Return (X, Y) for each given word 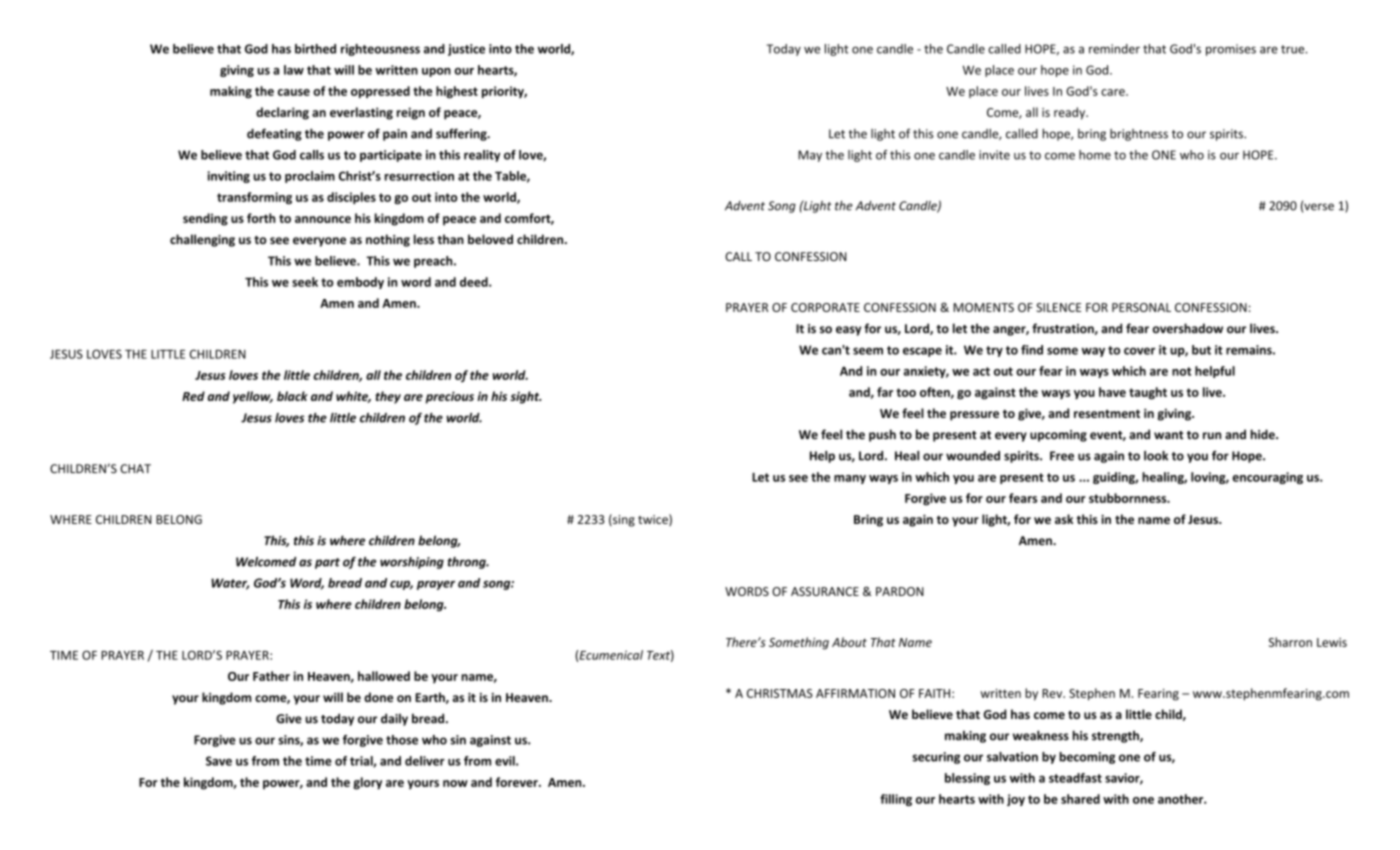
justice (466, 50)
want (1168, 435)
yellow (253, 397)
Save (219, 761)
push (882, 435)
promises (1231, 50)
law (294, 70)
